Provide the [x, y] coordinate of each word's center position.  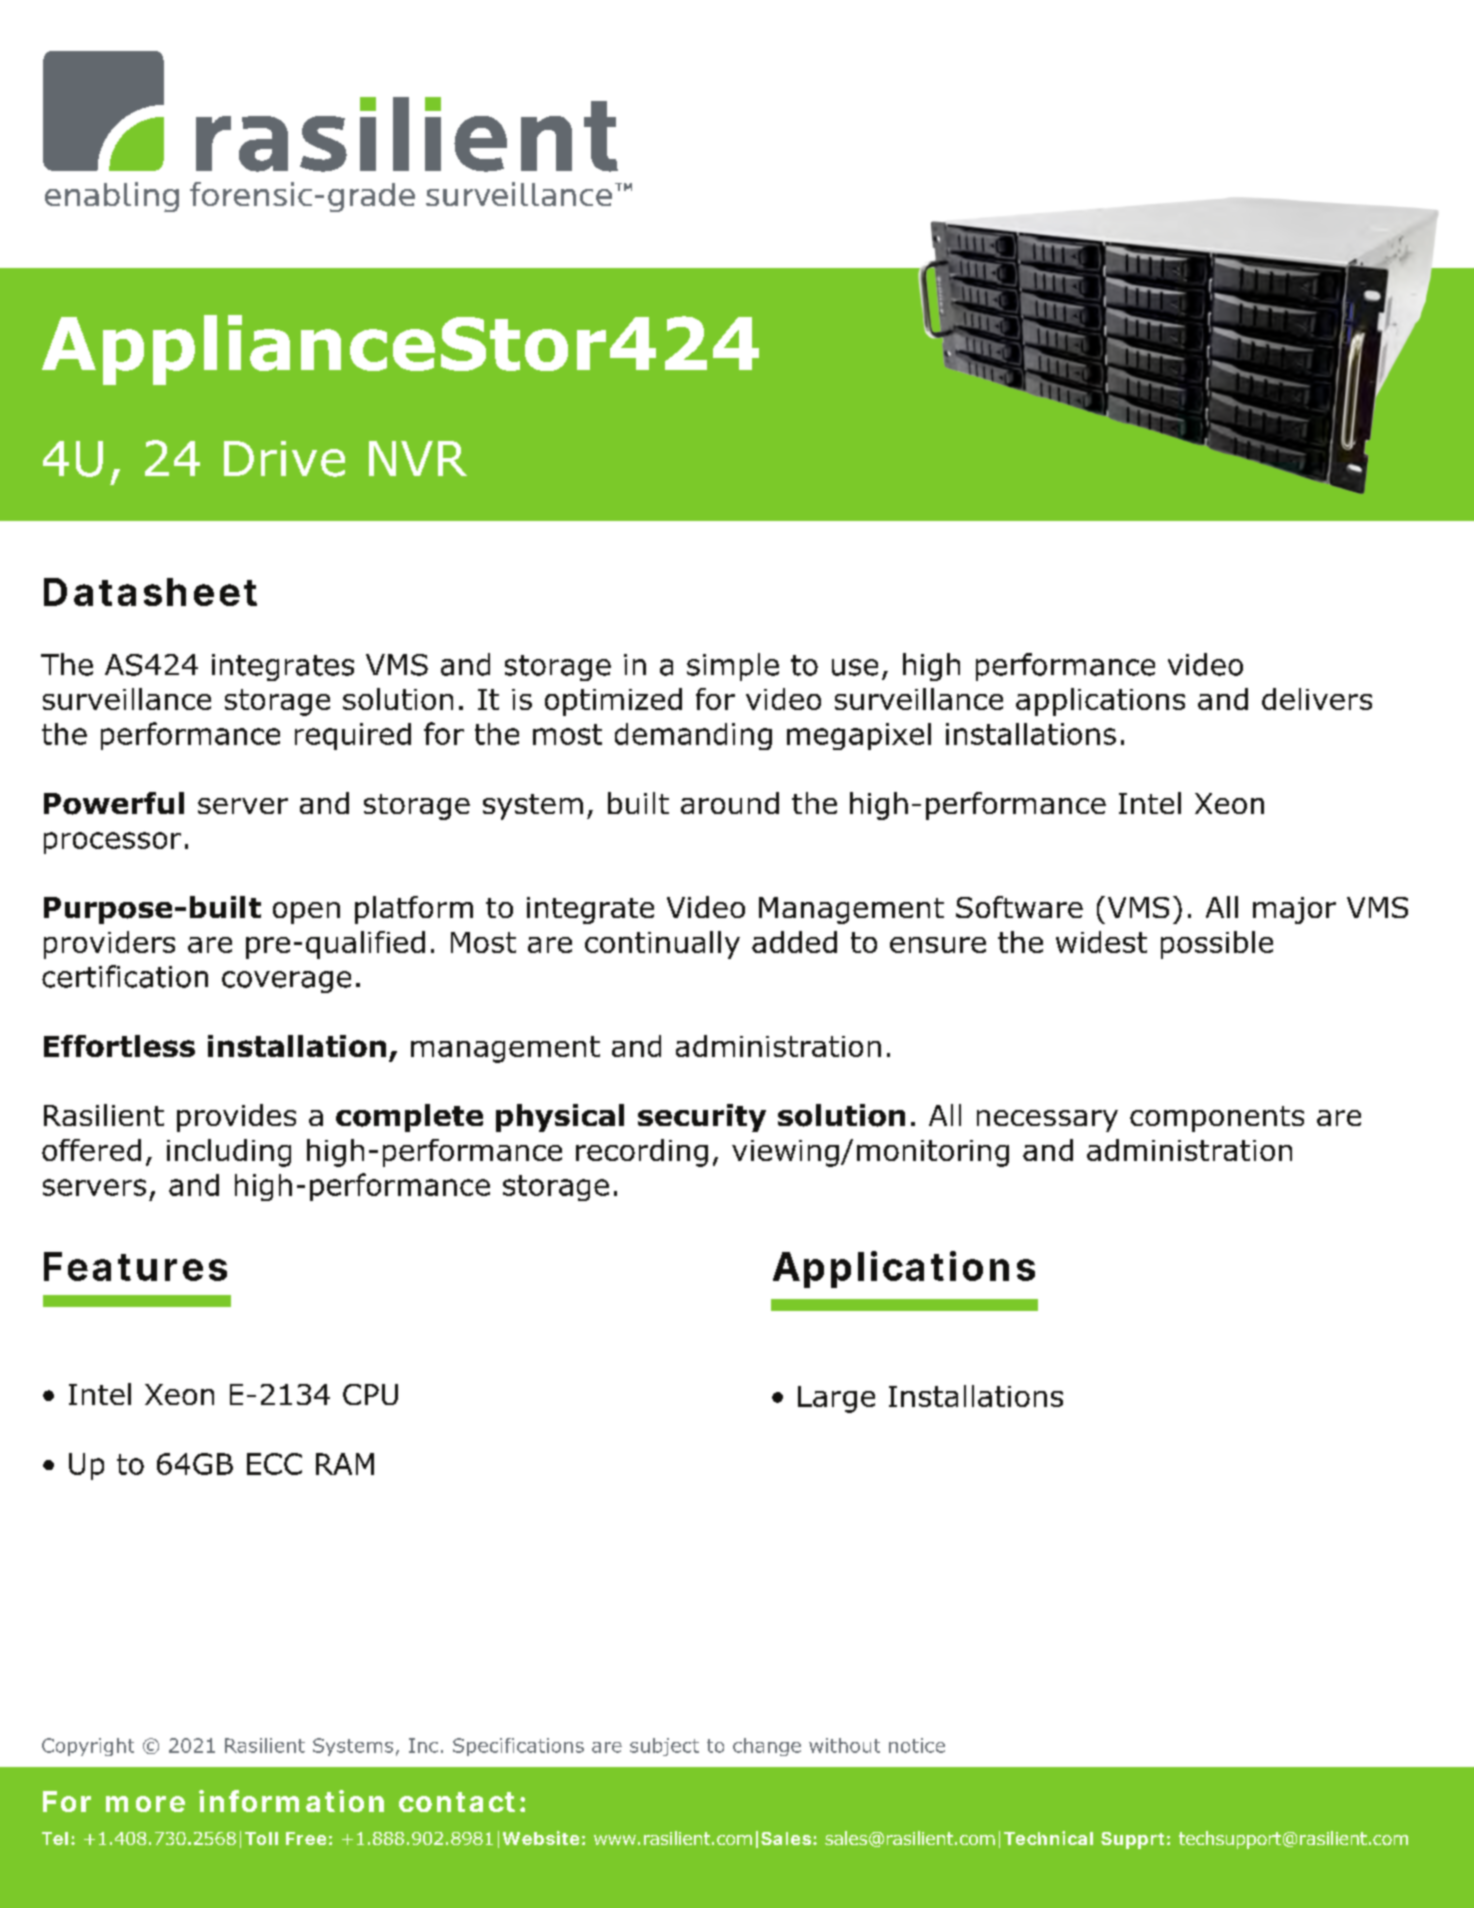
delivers [1317, 699]
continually [662, 945]
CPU [370, 1394]
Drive [284, 459]
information [291, 1801]
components [1217, 1119]
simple [733, 667]
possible [1217, 945]
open [306, 913]
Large [836, 1399]
